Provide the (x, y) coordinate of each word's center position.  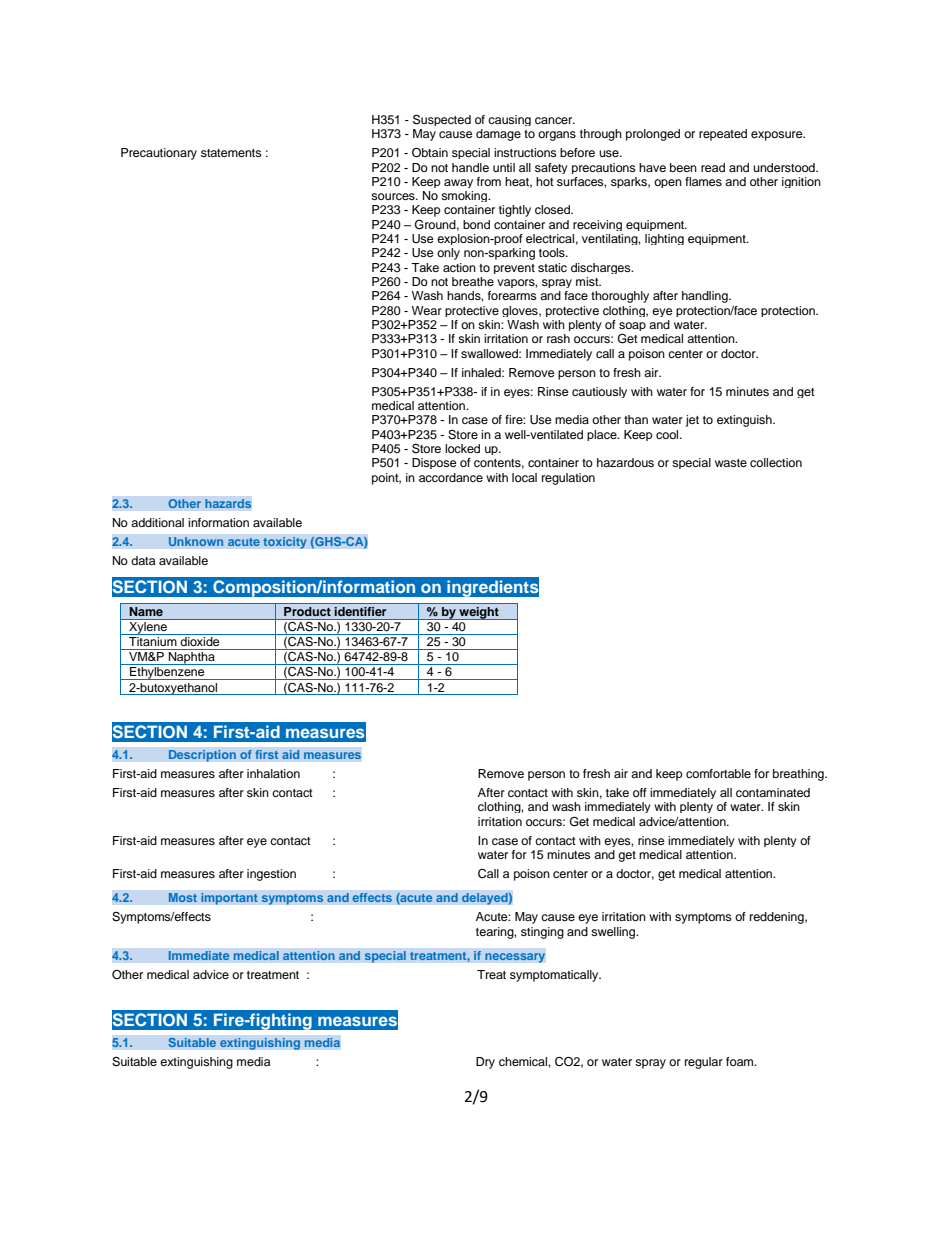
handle (470, 167)
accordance (451, 477)
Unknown (196, 542)
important (229, 899)
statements (231, 153)
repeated (723, 135)
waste (731, 463)
